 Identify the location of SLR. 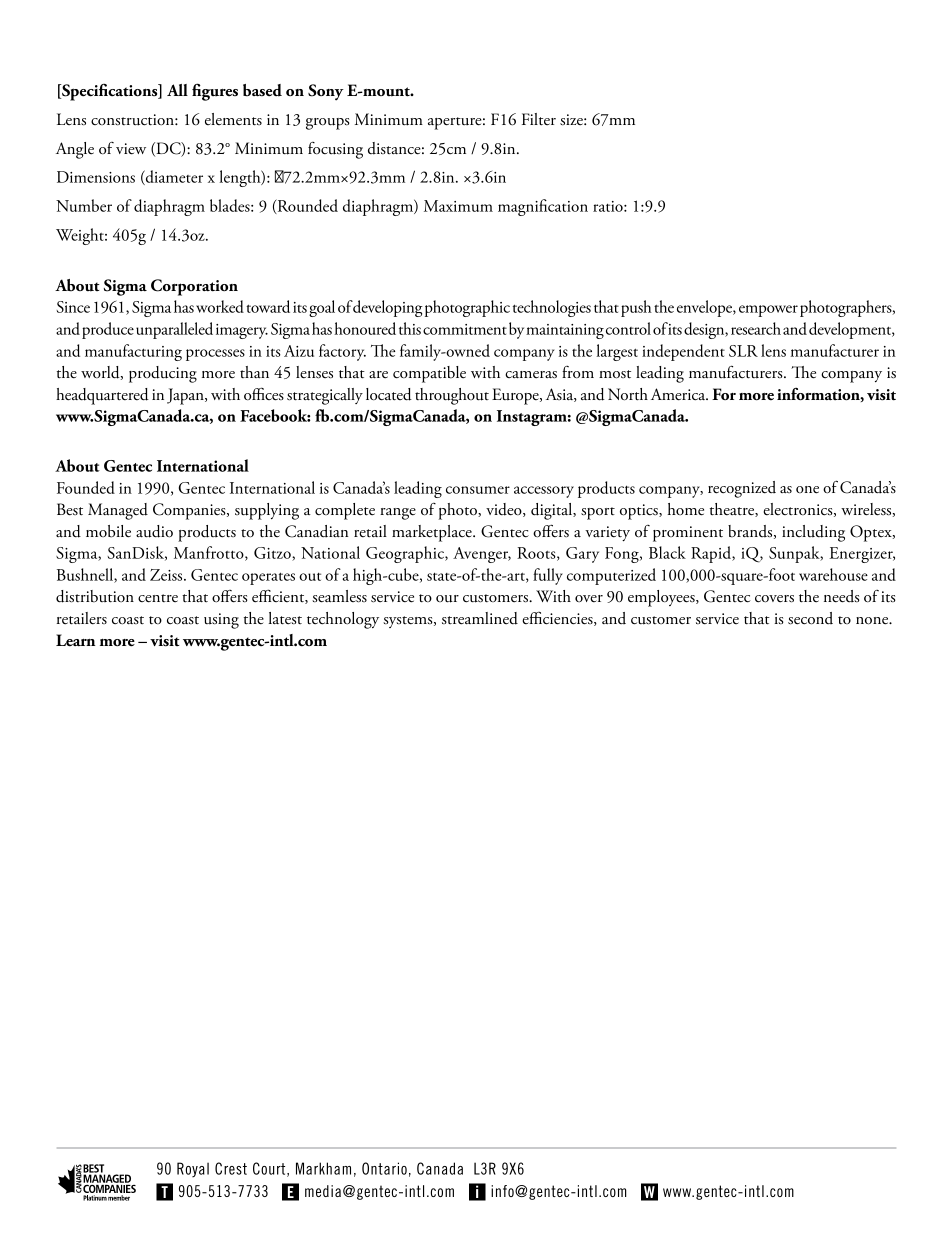
(743, 351).
